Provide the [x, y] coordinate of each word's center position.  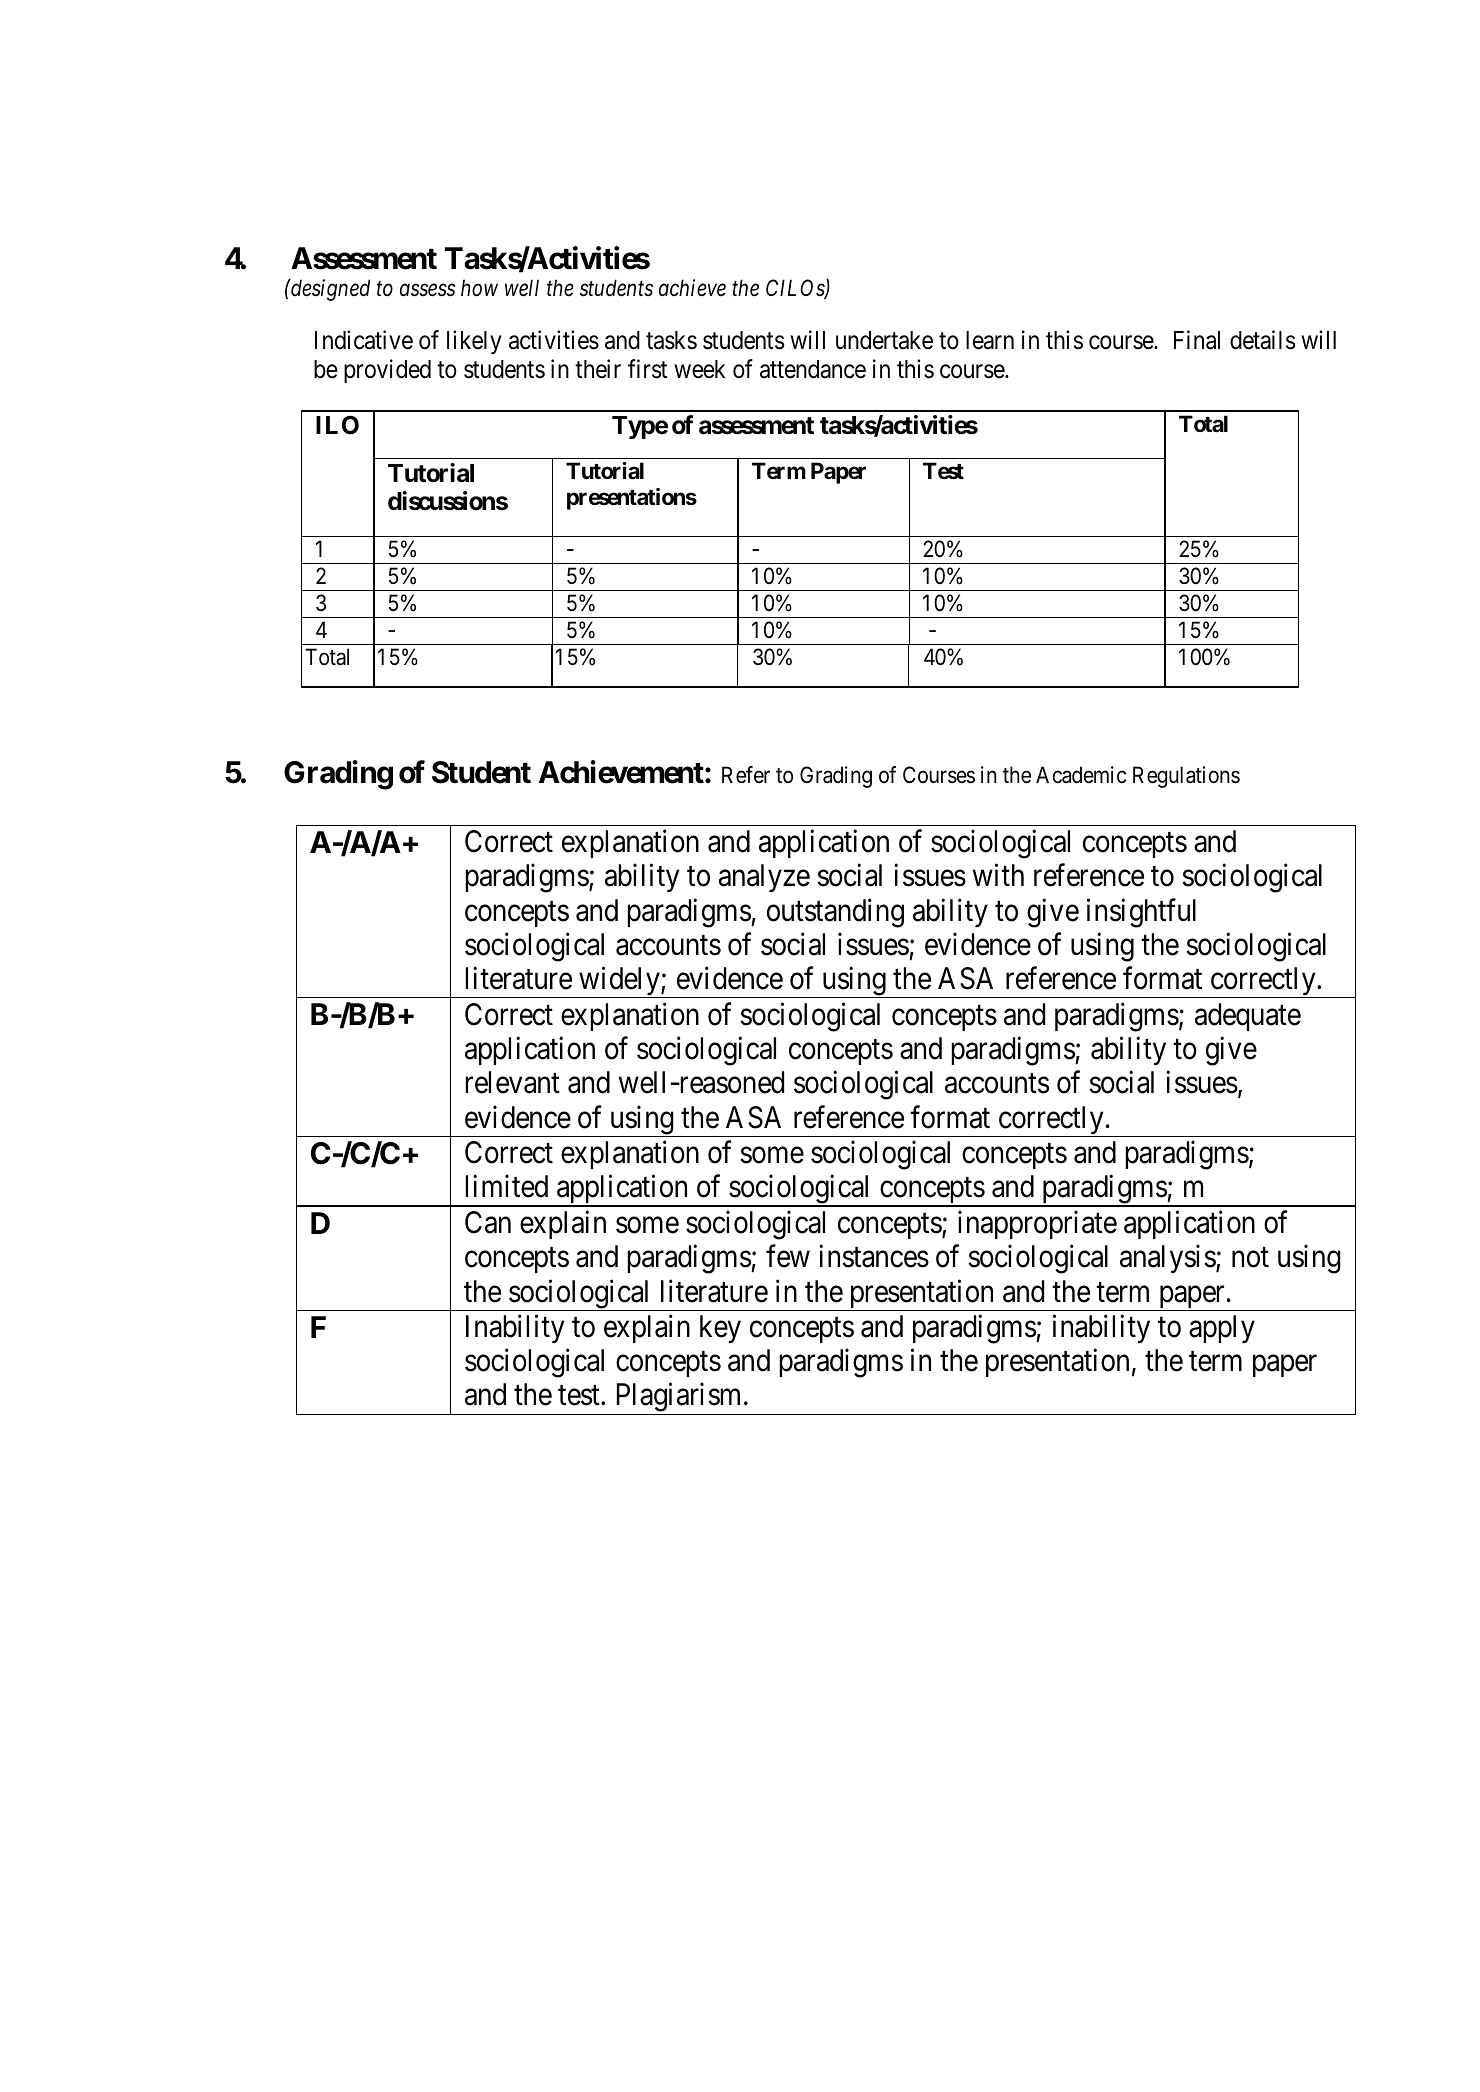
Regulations [1186, 777]
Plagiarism [678, 1399]
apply [1222, 1329]
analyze [764, 878]
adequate [1248, 1017]
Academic [1081, 775]
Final [1197, 340]
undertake [884, 340]
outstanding [835, 913]
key [720, 1329]
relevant [512, 1082]
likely [474, 342]
